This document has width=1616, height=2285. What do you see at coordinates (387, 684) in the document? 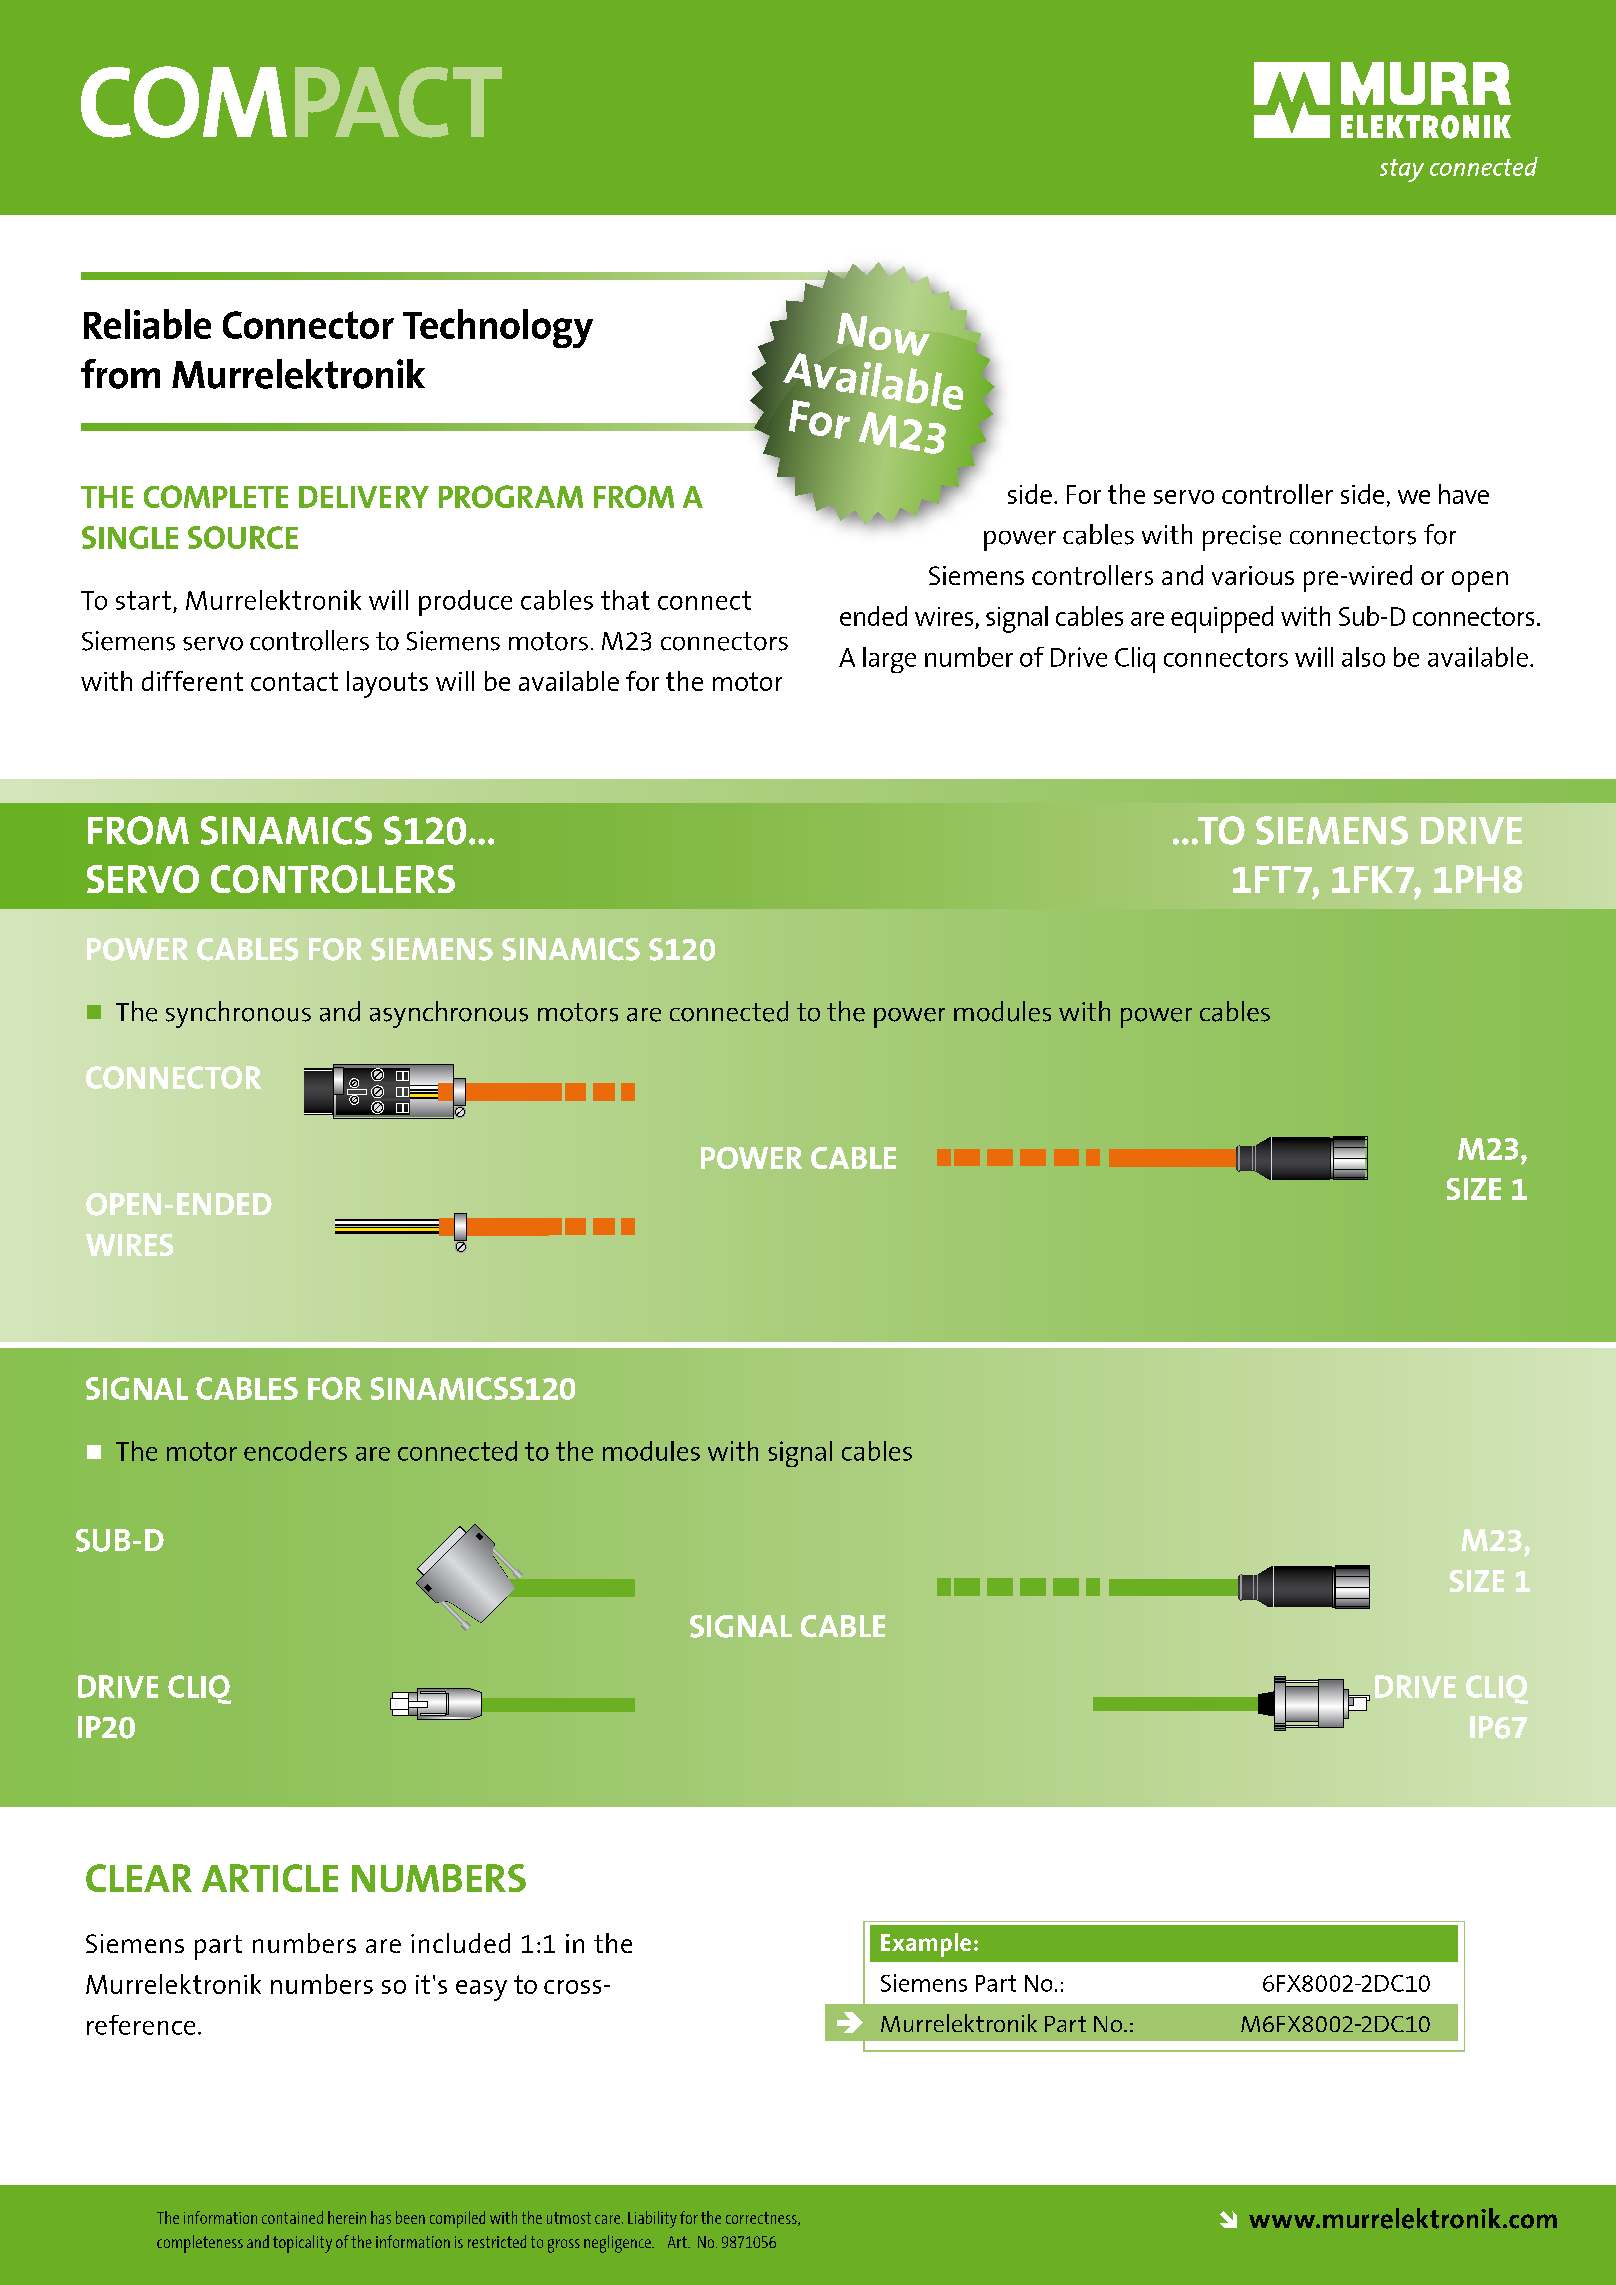
I see `layouts` at bounding box center [387, 684].
